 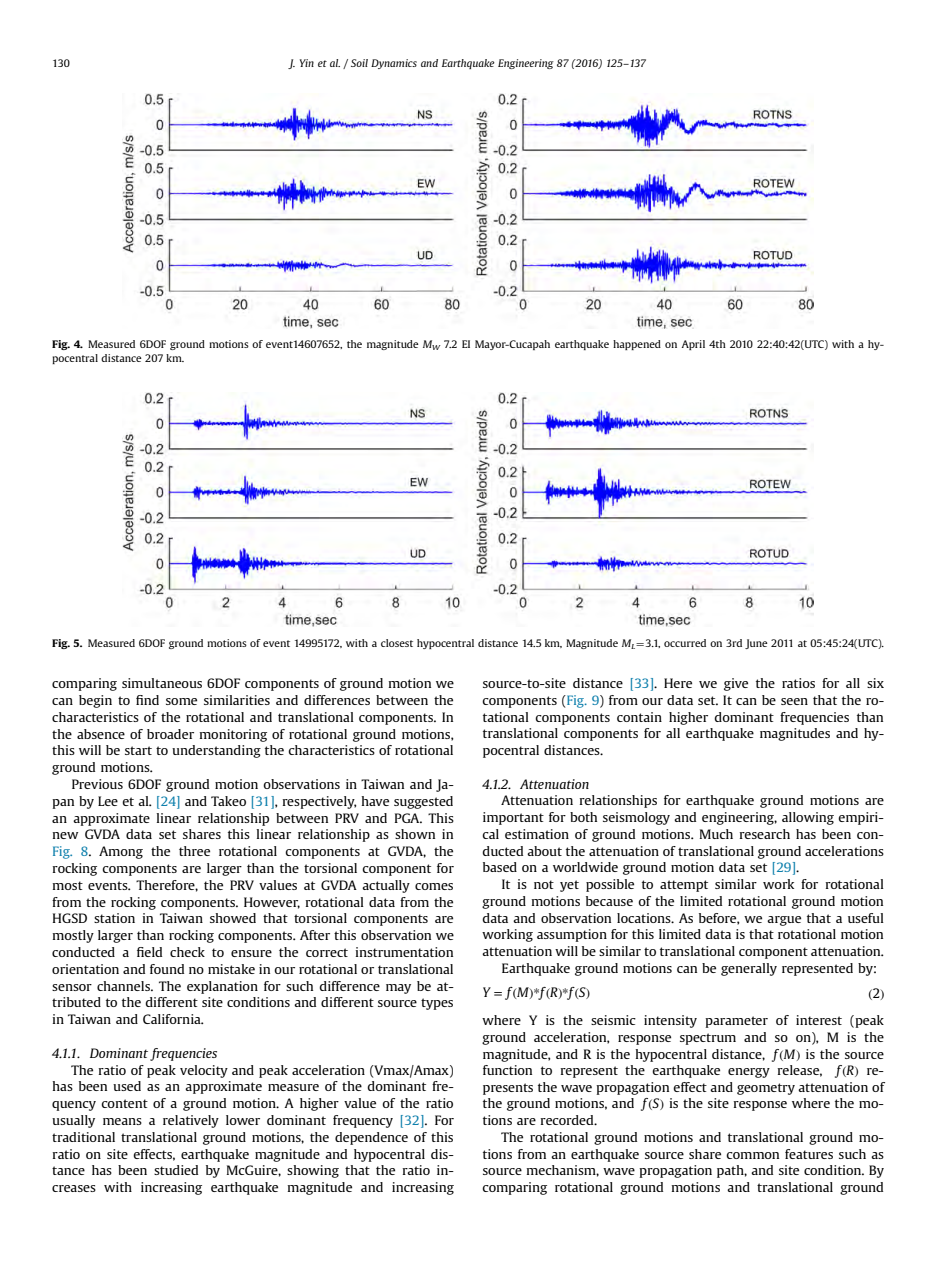 What do you see at coordinates (371, 1138) in the screenshot?
I see `dependence` at bounding box center [371, 1138].
